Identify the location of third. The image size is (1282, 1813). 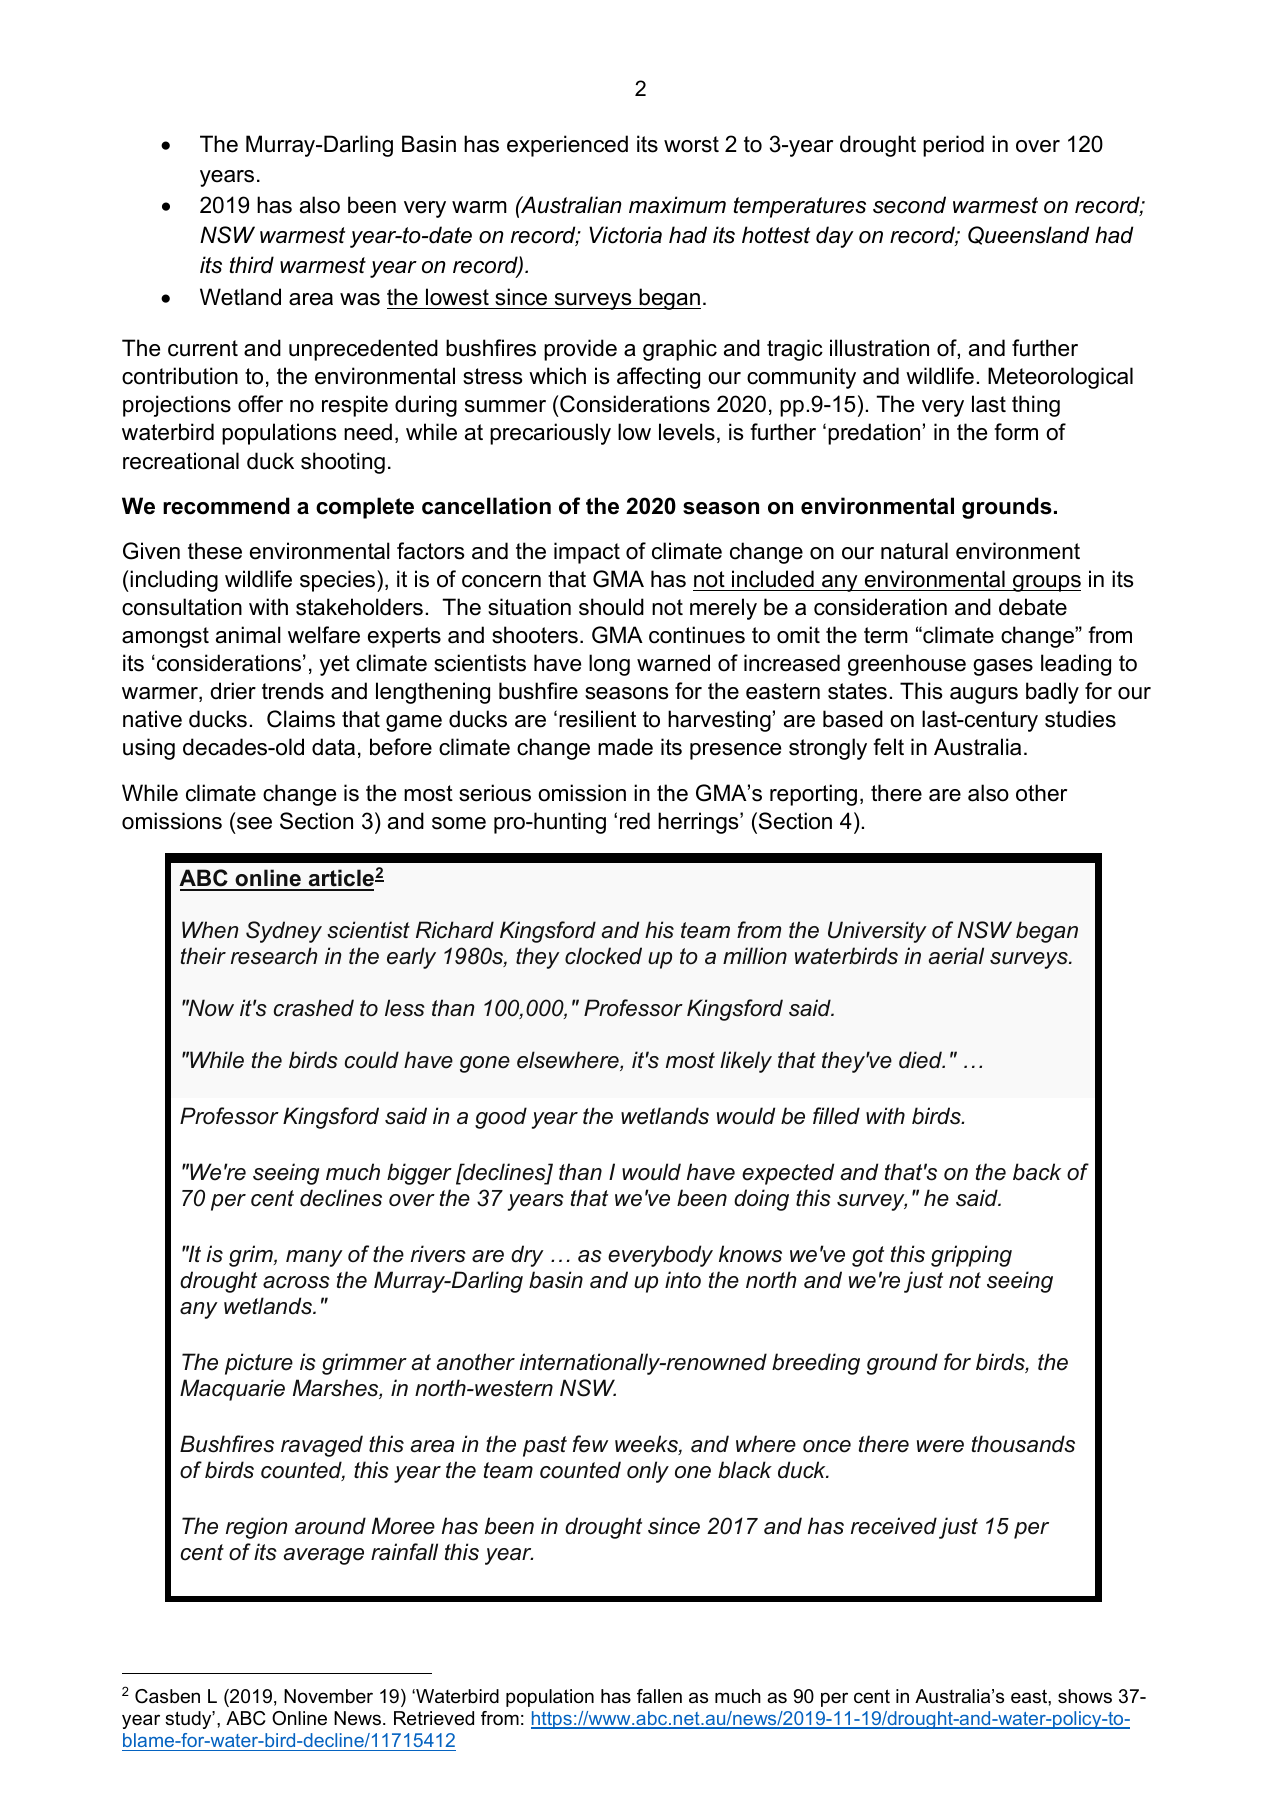
(252, 265).
